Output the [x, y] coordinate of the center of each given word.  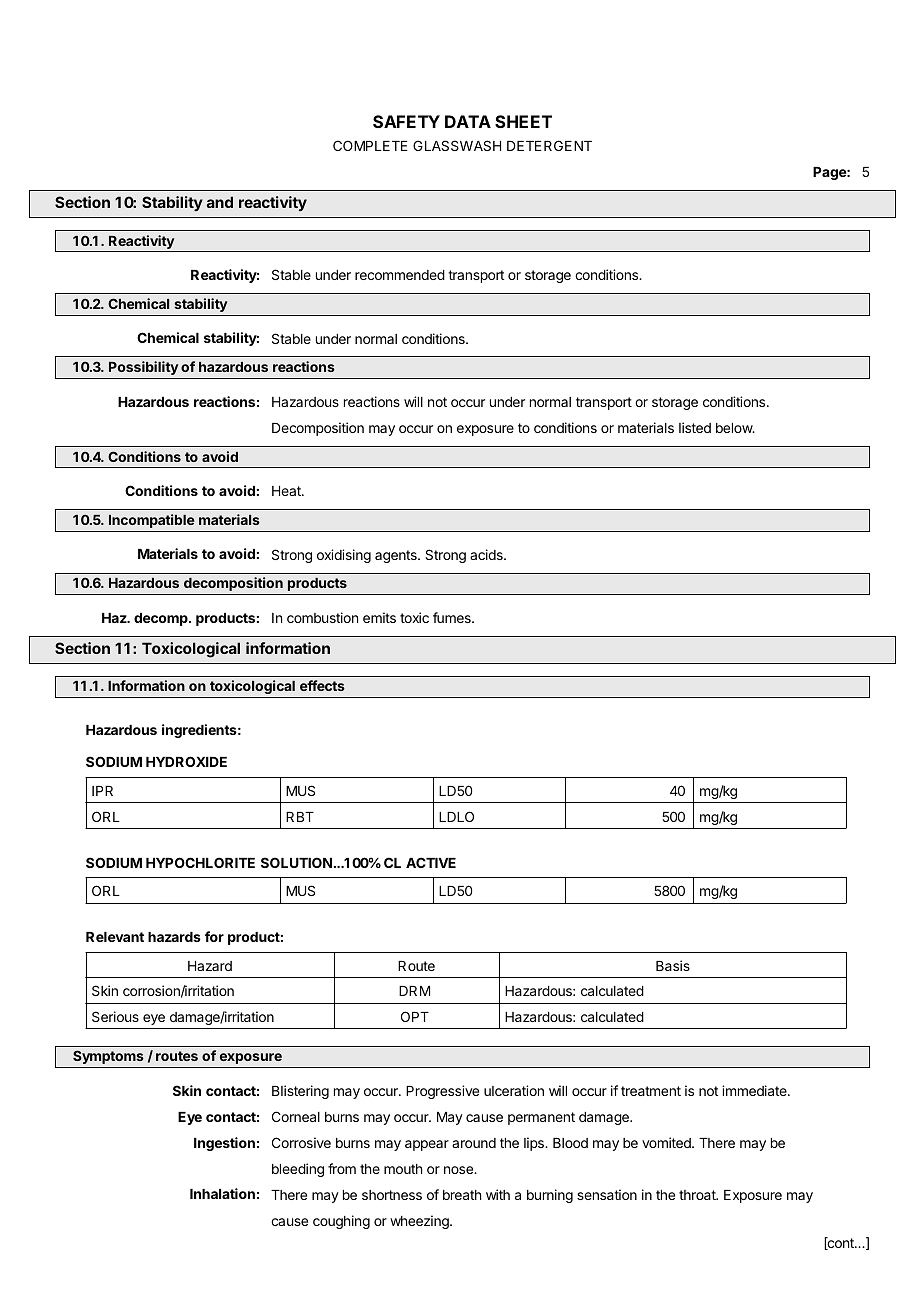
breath [462, 1195]
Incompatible [152, 521]
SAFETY [406, 121]
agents [397, 556]
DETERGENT [549, 145]
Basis [673, 965]
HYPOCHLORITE [200, 862]
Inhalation [222, 1193]
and [220, 202]
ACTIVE [431, 862]
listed [695, 427]
